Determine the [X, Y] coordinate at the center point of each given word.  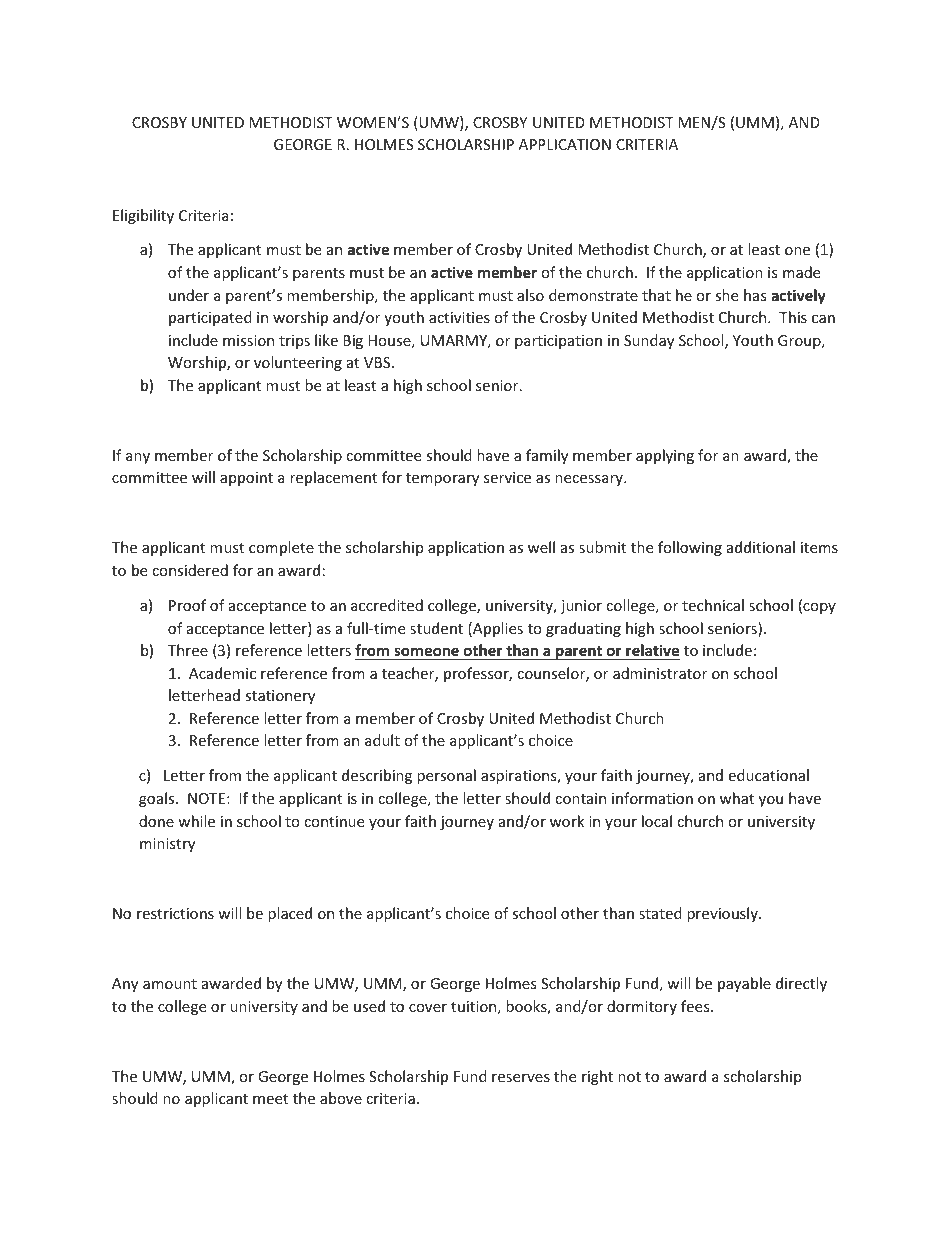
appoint [246, 479]
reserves [521, 1078]
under [189, 295]
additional [761, 547]
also [530, 295]
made [801, 272]
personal [446, 776]
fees [696, 1006]
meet [270, 1099]
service [507, 477]
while [196, 821]
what [737, 798]
